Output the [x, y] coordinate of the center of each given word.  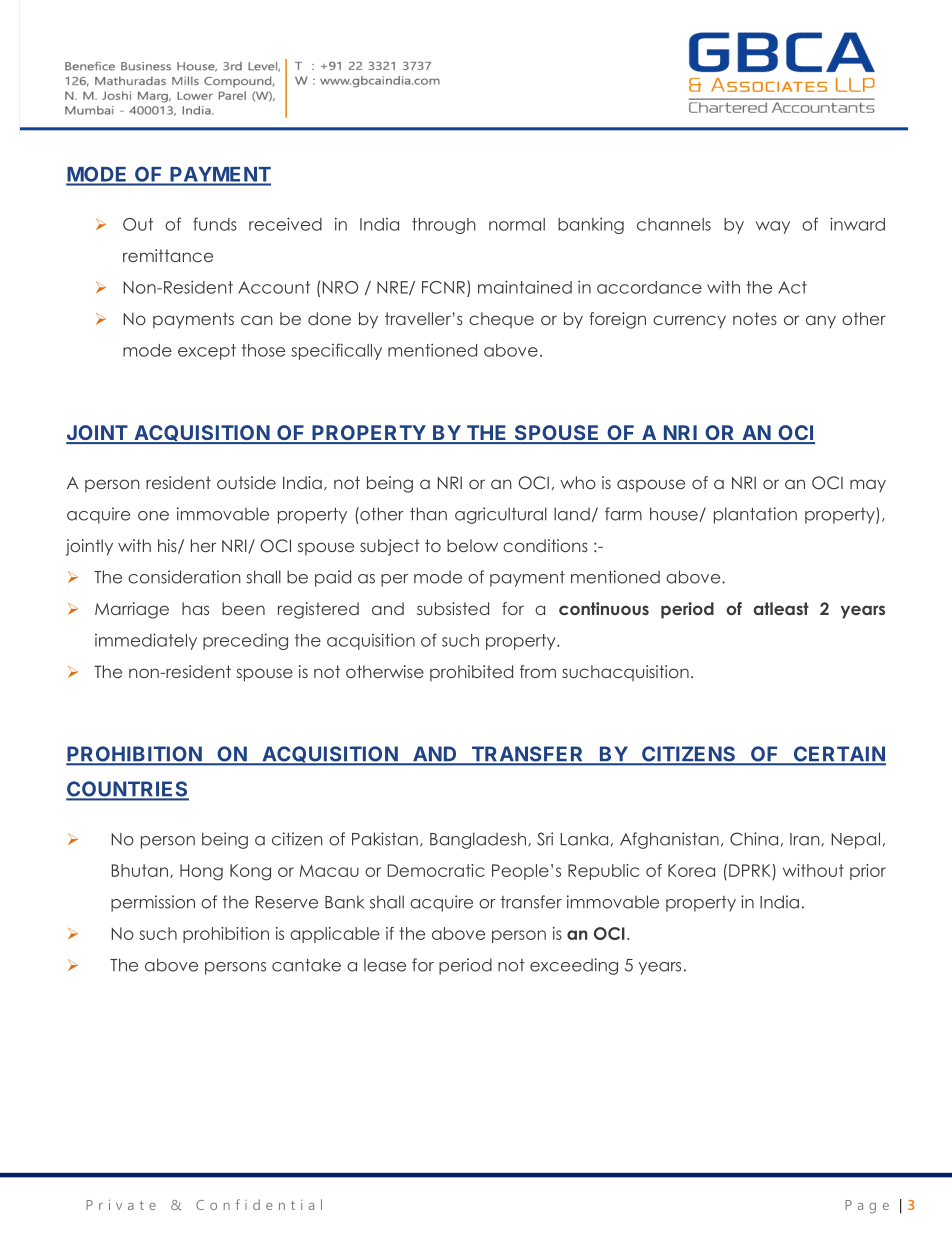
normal [517, 224]
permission [153, 903]
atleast [781, 608]
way [773, 227]
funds [215, 224]
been [243, 608]
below [472, 545]
